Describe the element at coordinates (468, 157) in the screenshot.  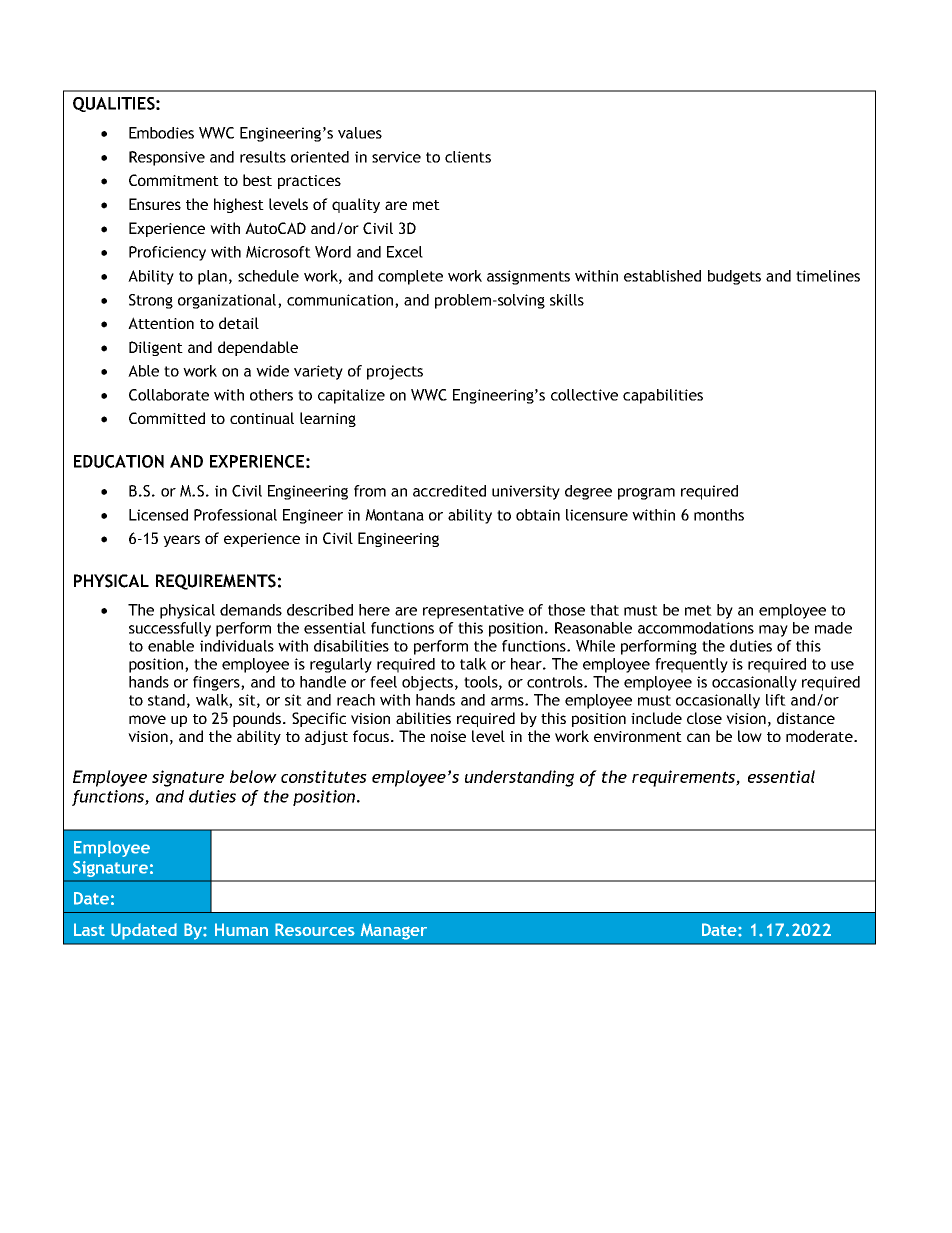
I see `clients` at that location.
